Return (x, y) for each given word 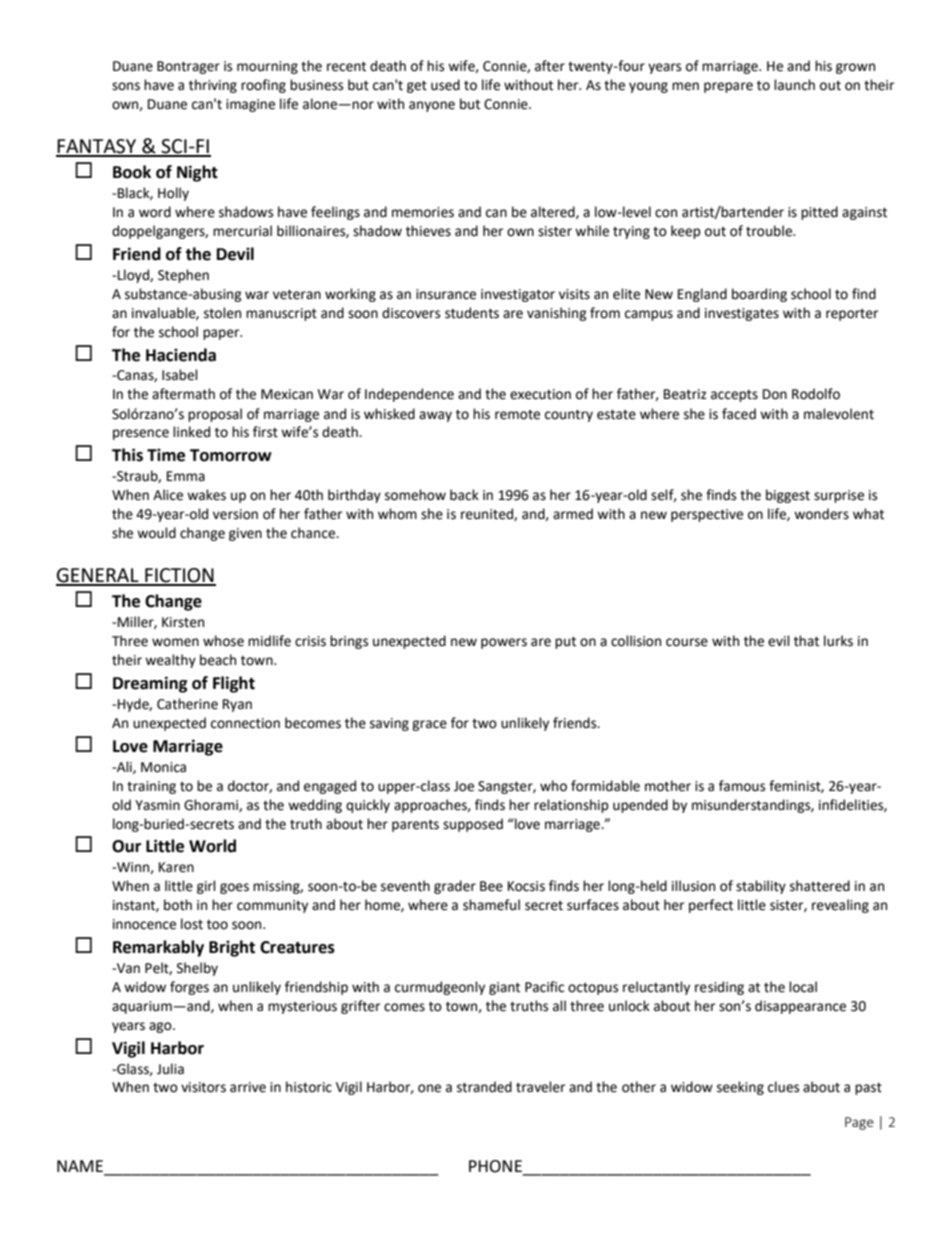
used (445, 85)
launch (794, 85)
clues (783, 1087)
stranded (484, 1087)
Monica (163, 767)
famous (742, 786)
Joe (464, 786)
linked (191, 432)
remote (517, 415)
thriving (213, 86)
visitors (203, 1087)
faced (739, 414)
